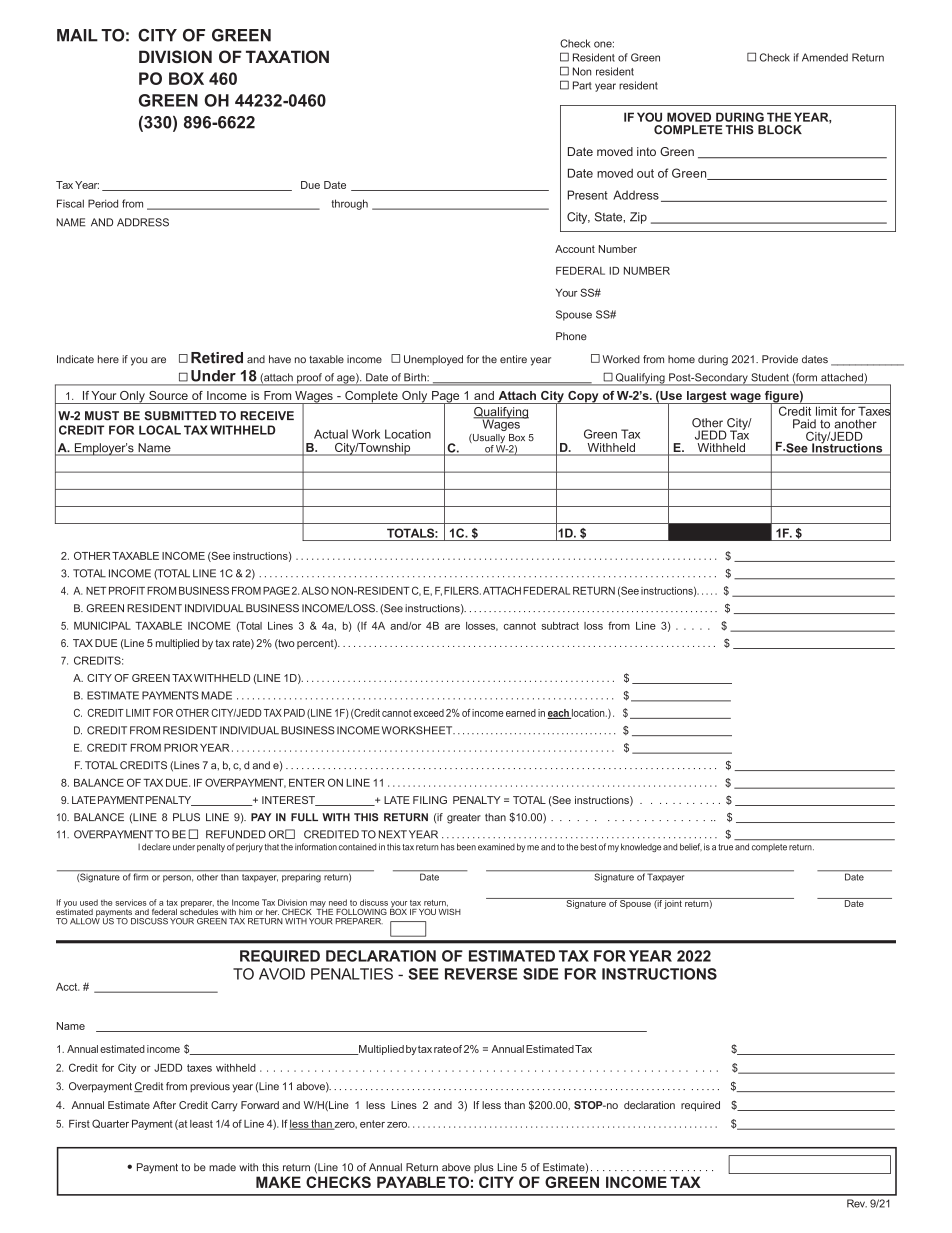 This image has width=952, height=1233. What do you see at coordinates (181, 747) in the image?
I see `PRIOR` at bounding box center [181, 747].
